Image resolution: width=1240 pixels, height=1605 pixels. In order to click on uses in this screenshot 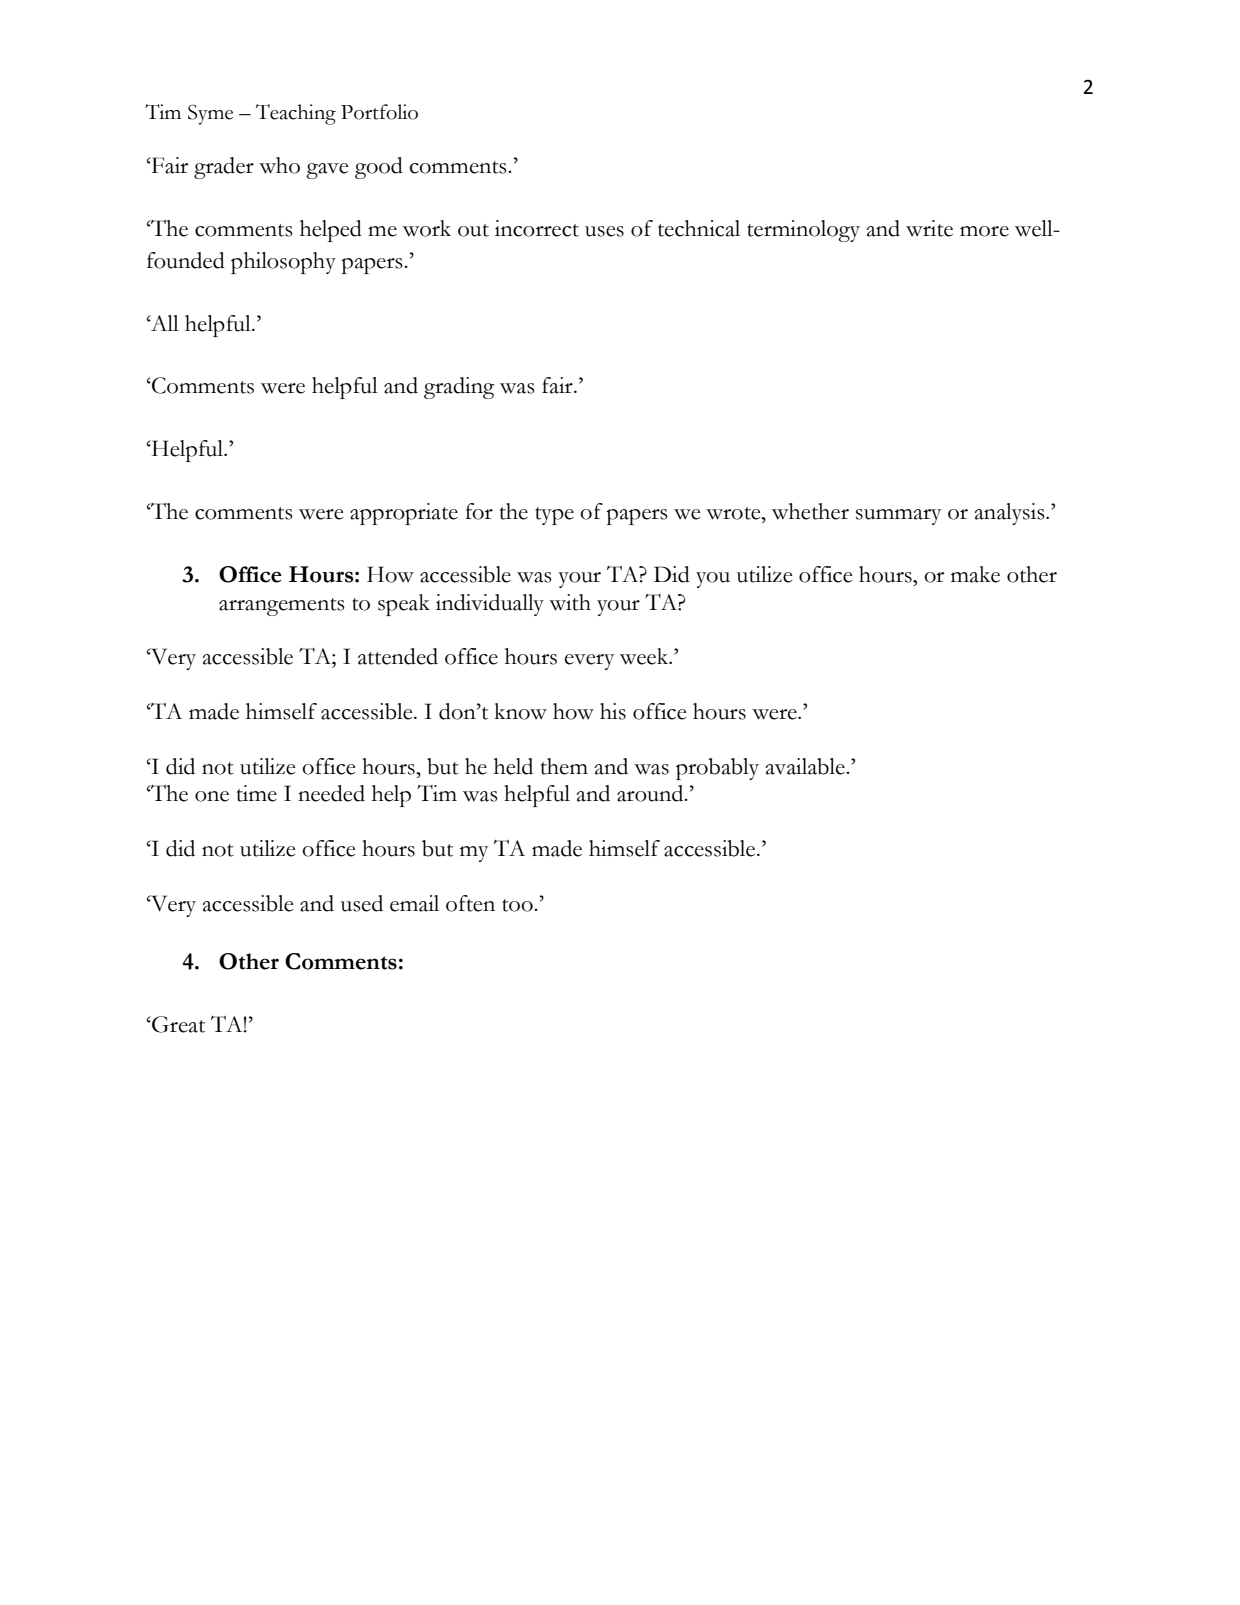, I will do `click(604, 231)`.
